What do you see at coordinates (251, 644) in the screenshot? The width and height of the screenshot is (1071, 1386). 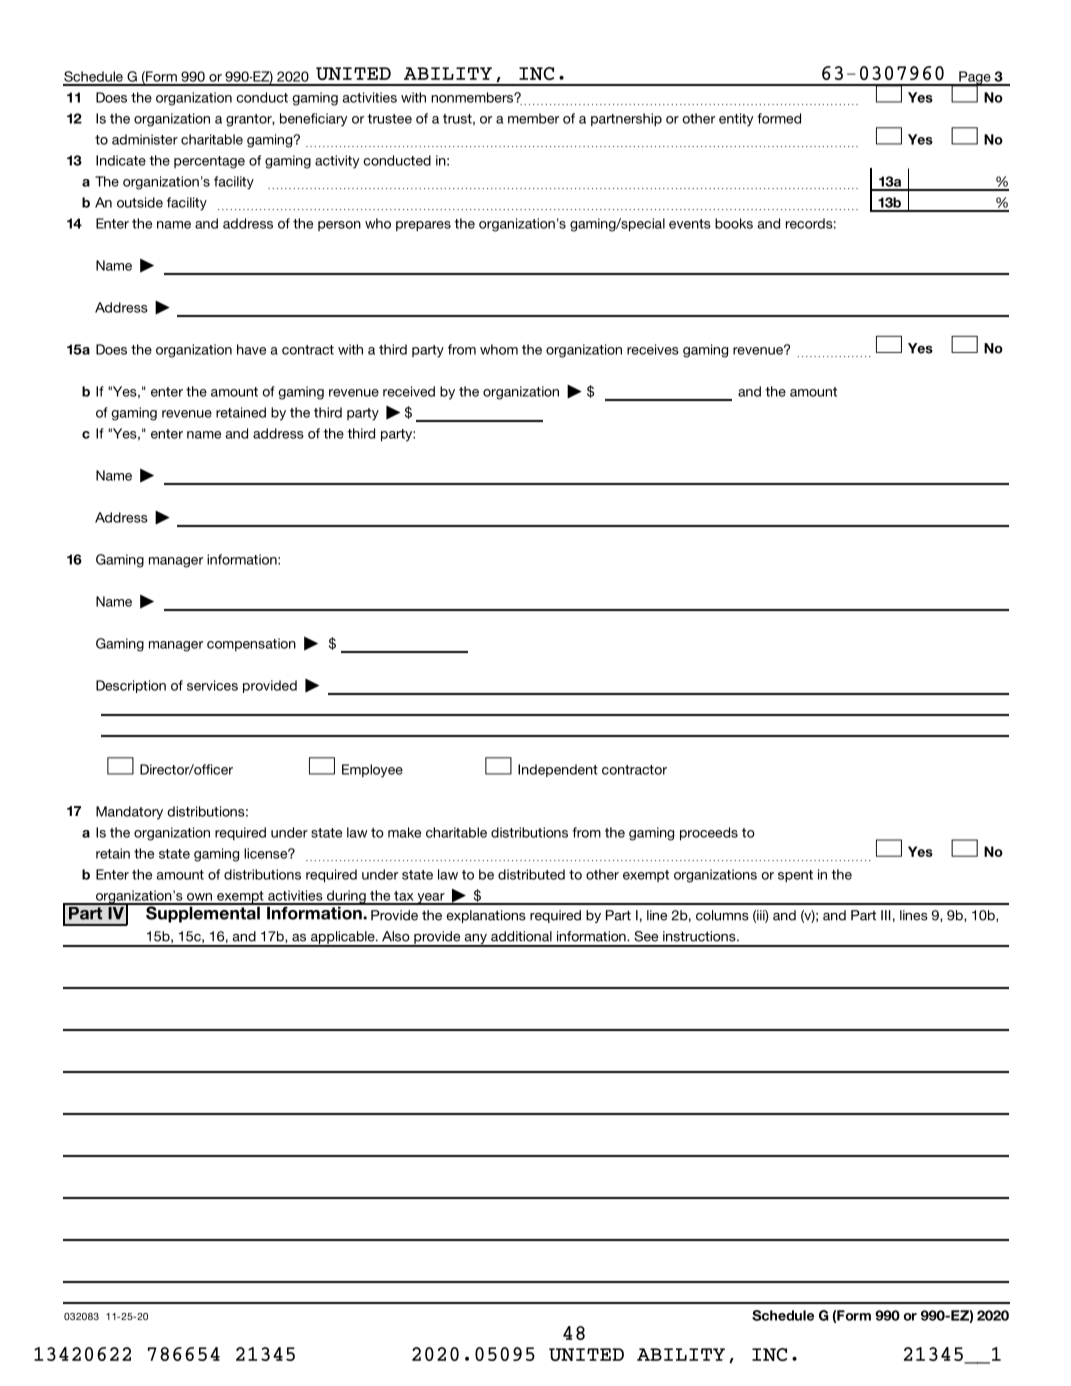 I see `compensation` at bounding box center [251, 644].
